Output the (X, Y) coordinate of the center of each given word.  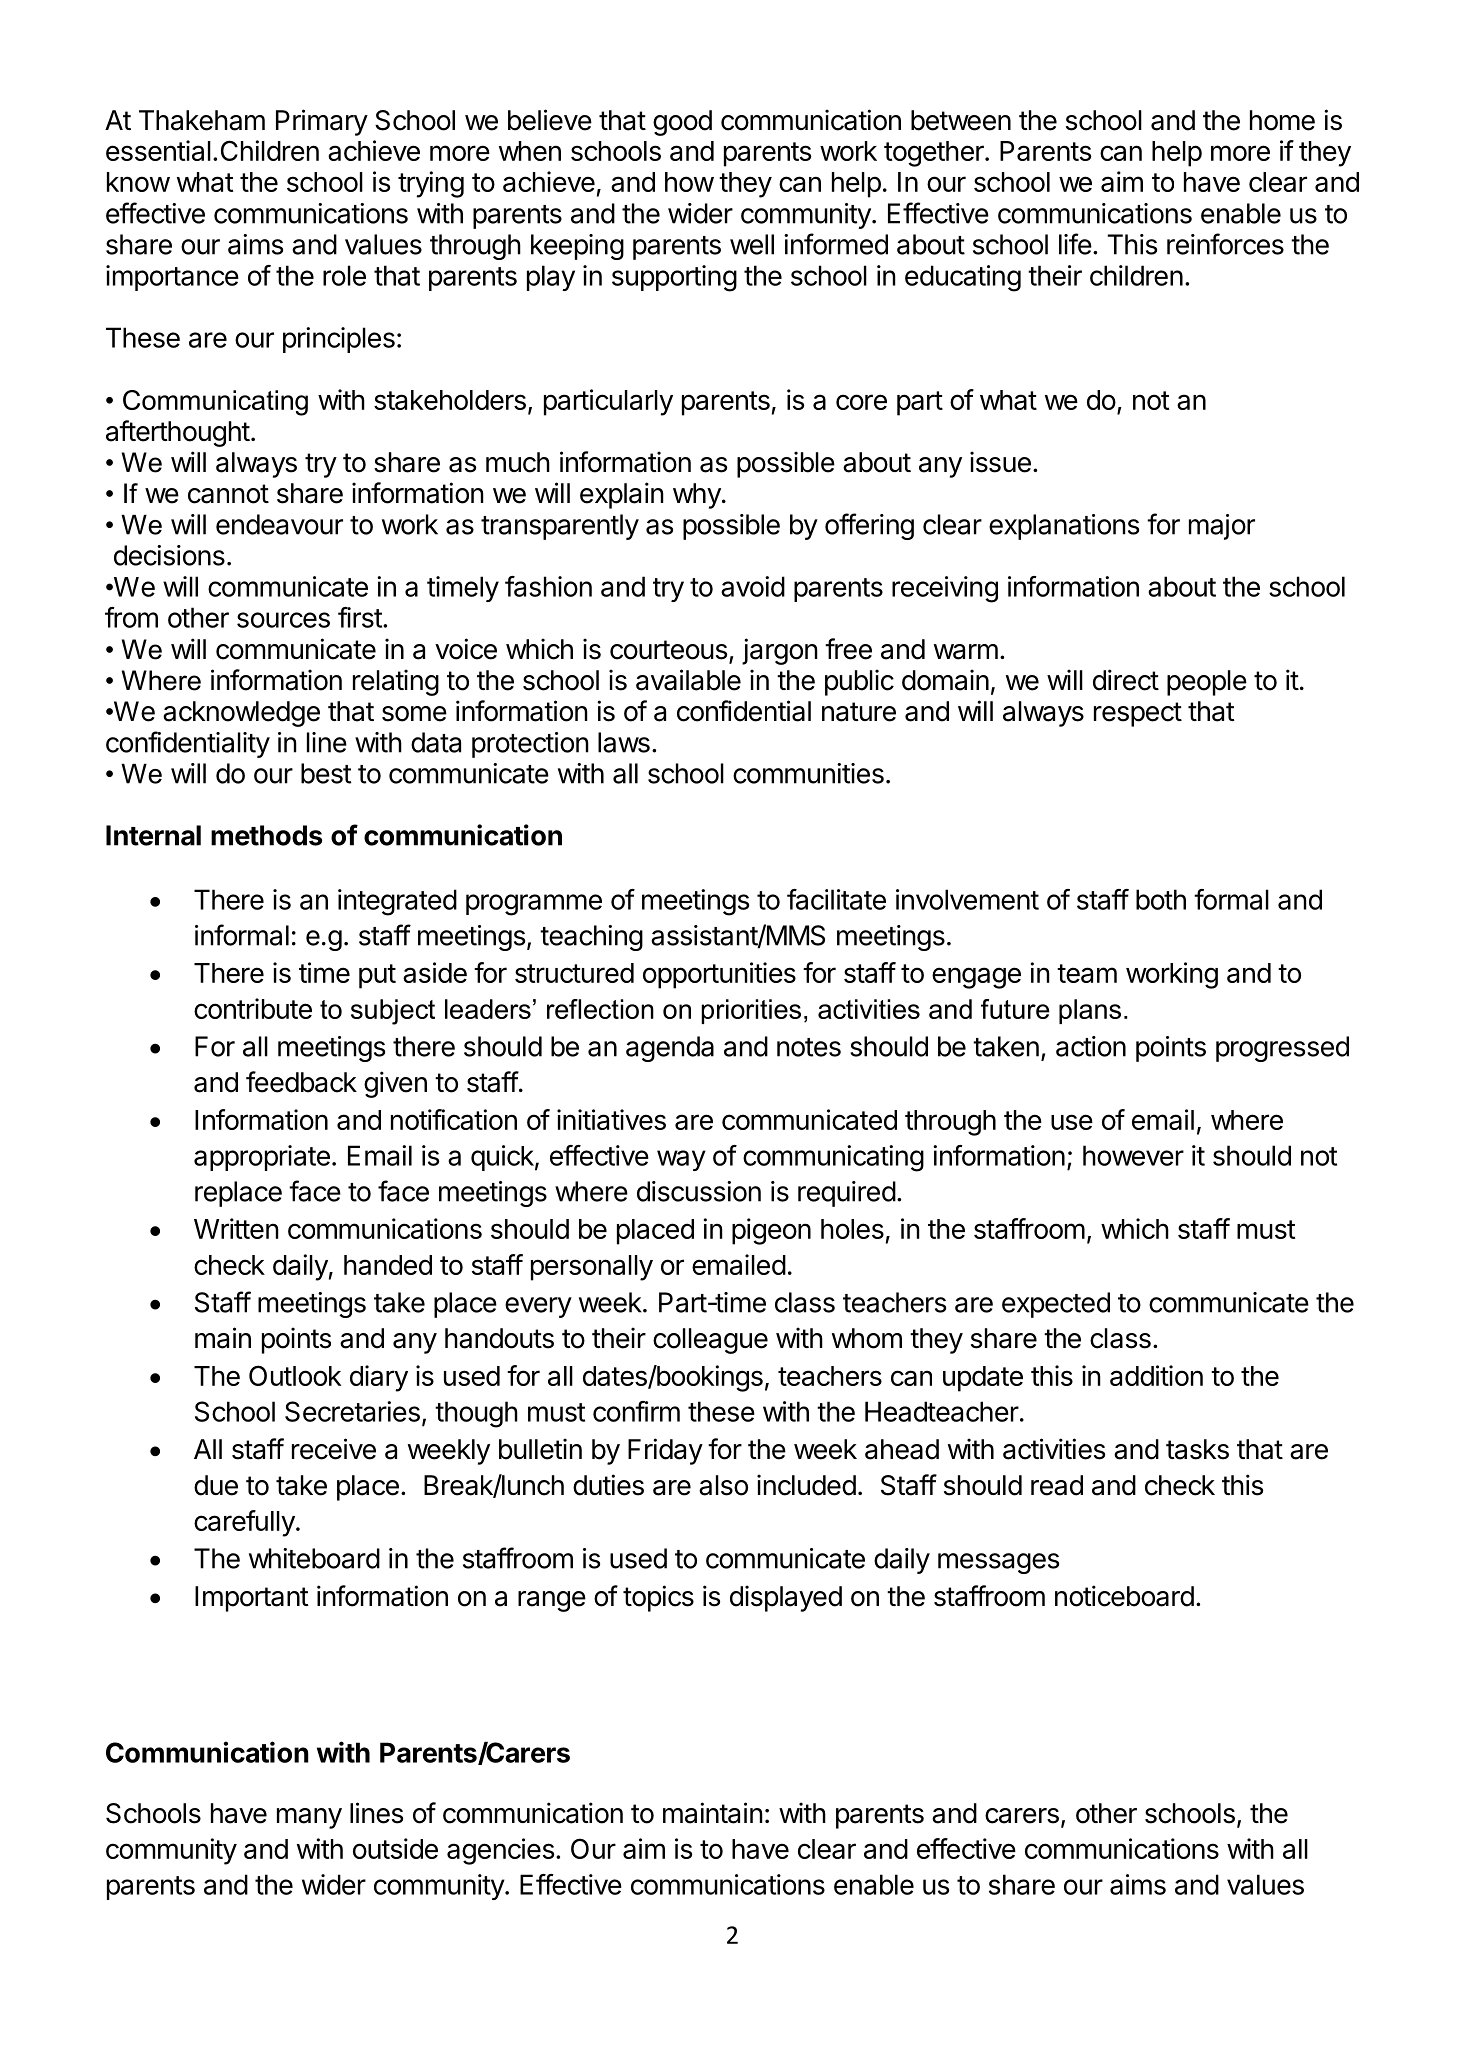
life (1075, 244)
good (682, 123)
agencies (500, 1851)
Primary (322, 122)
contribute (253, 1008)
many (309, 1818)
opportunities (719, 975)
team (1087, 973)
